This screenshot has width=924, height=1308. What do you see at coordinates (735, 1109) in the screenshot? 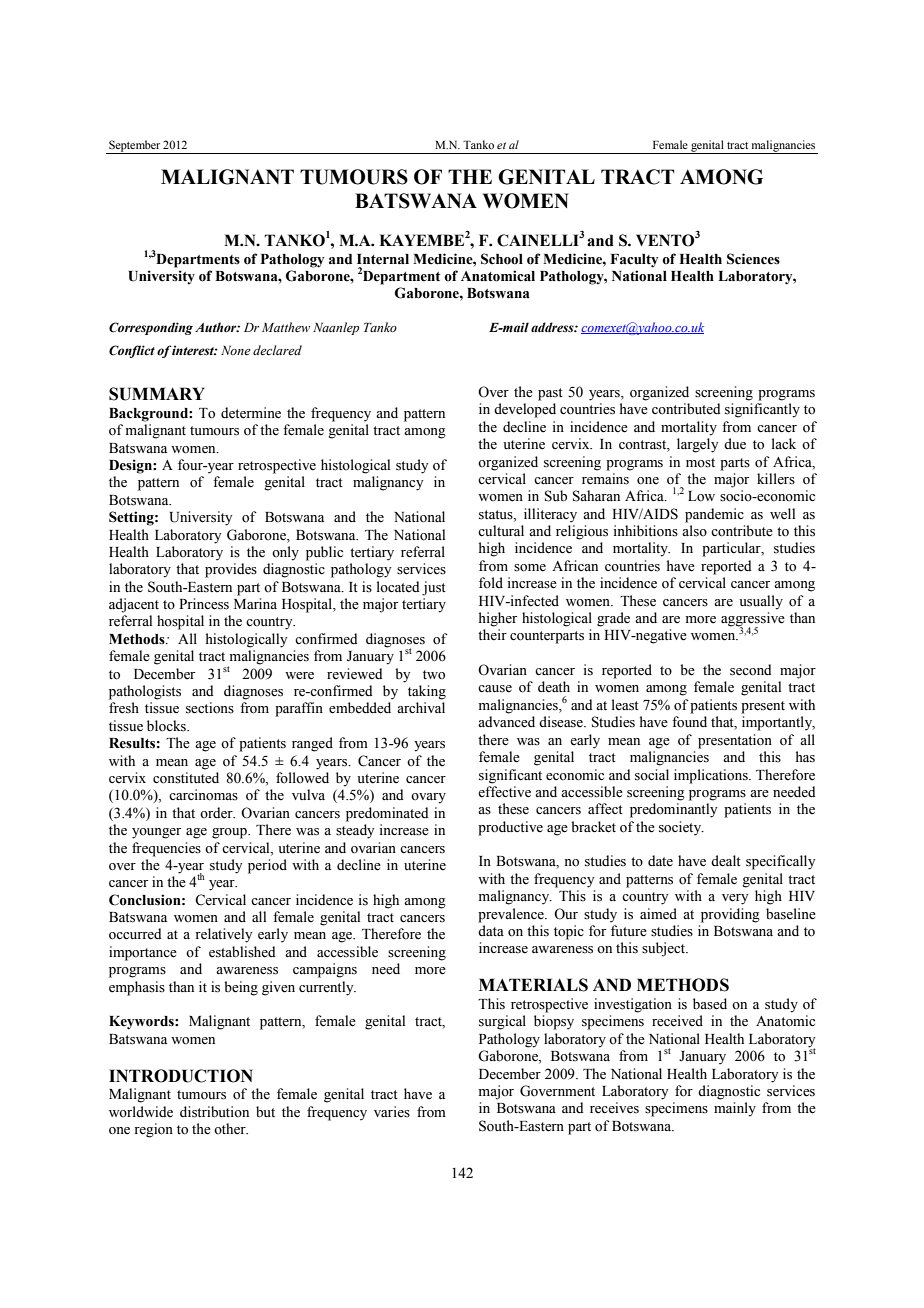
I see `mainly` at bounding box center [735, 1109].
